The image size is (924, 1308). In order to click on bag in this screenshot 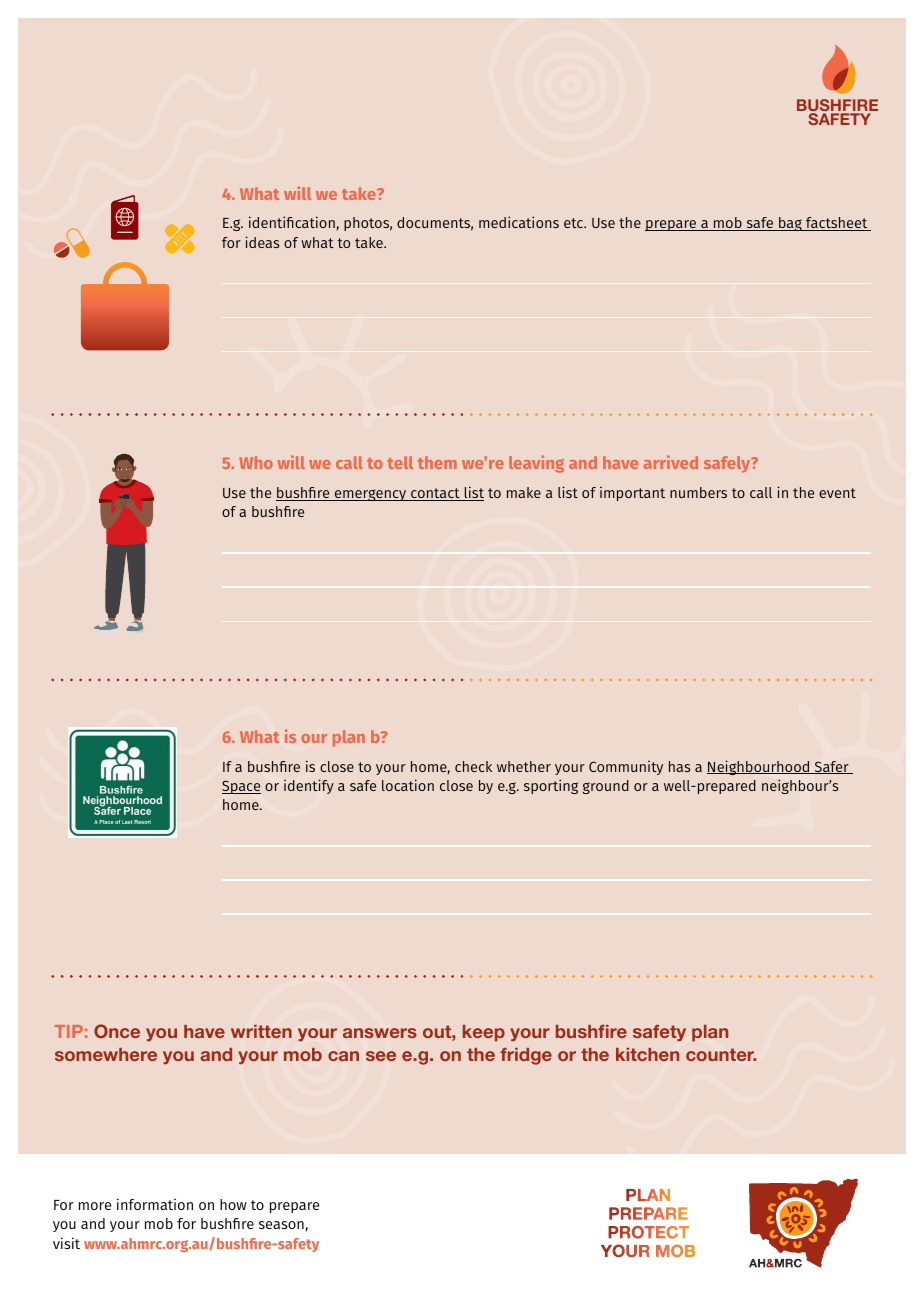, I will do `click(790, 224)`.
